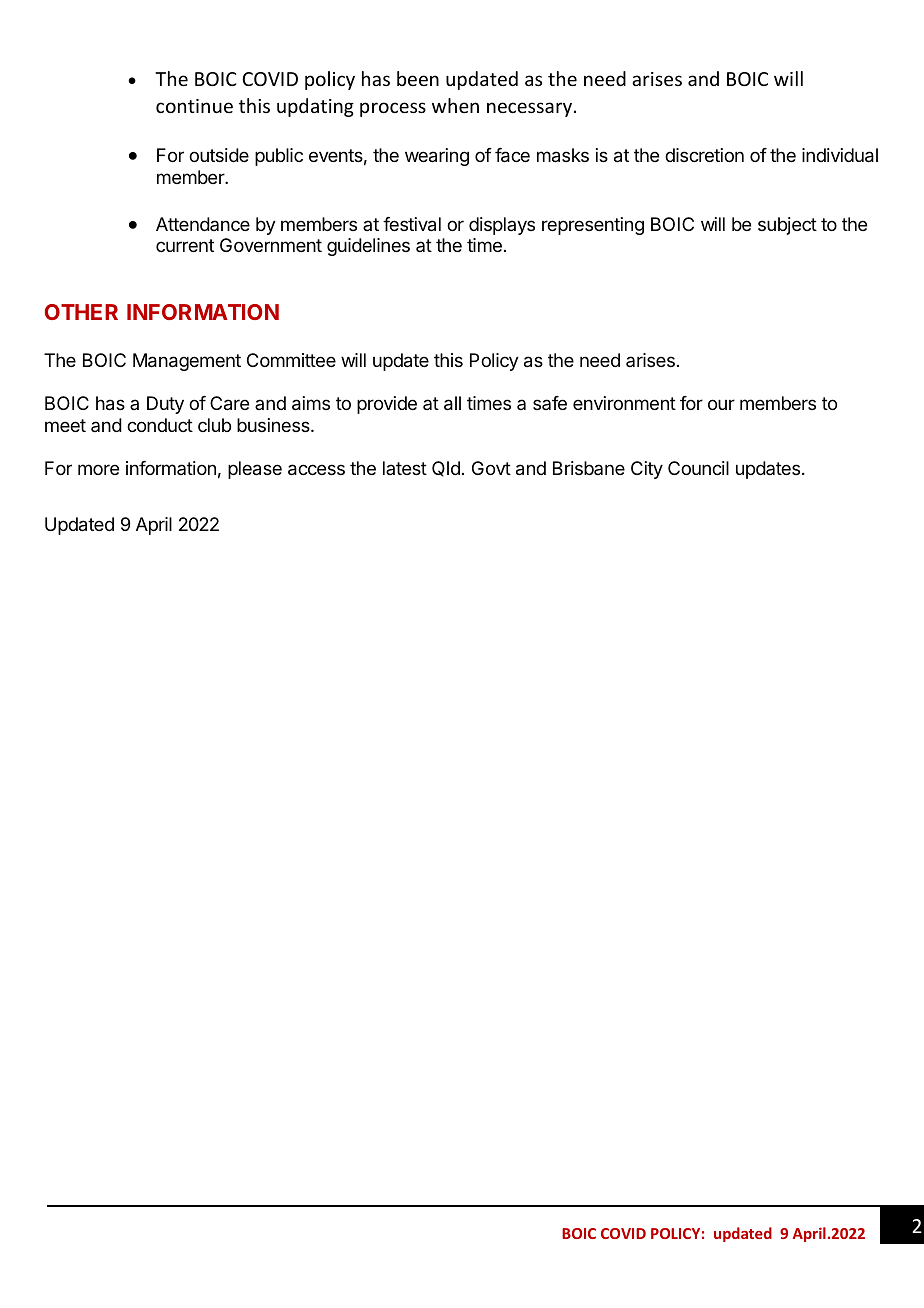 This screenshot has height=1308, width=924. What do you see at coordinates (194, 106) in the screenshot?
I see `continue` at bounding box center [194, 106].
